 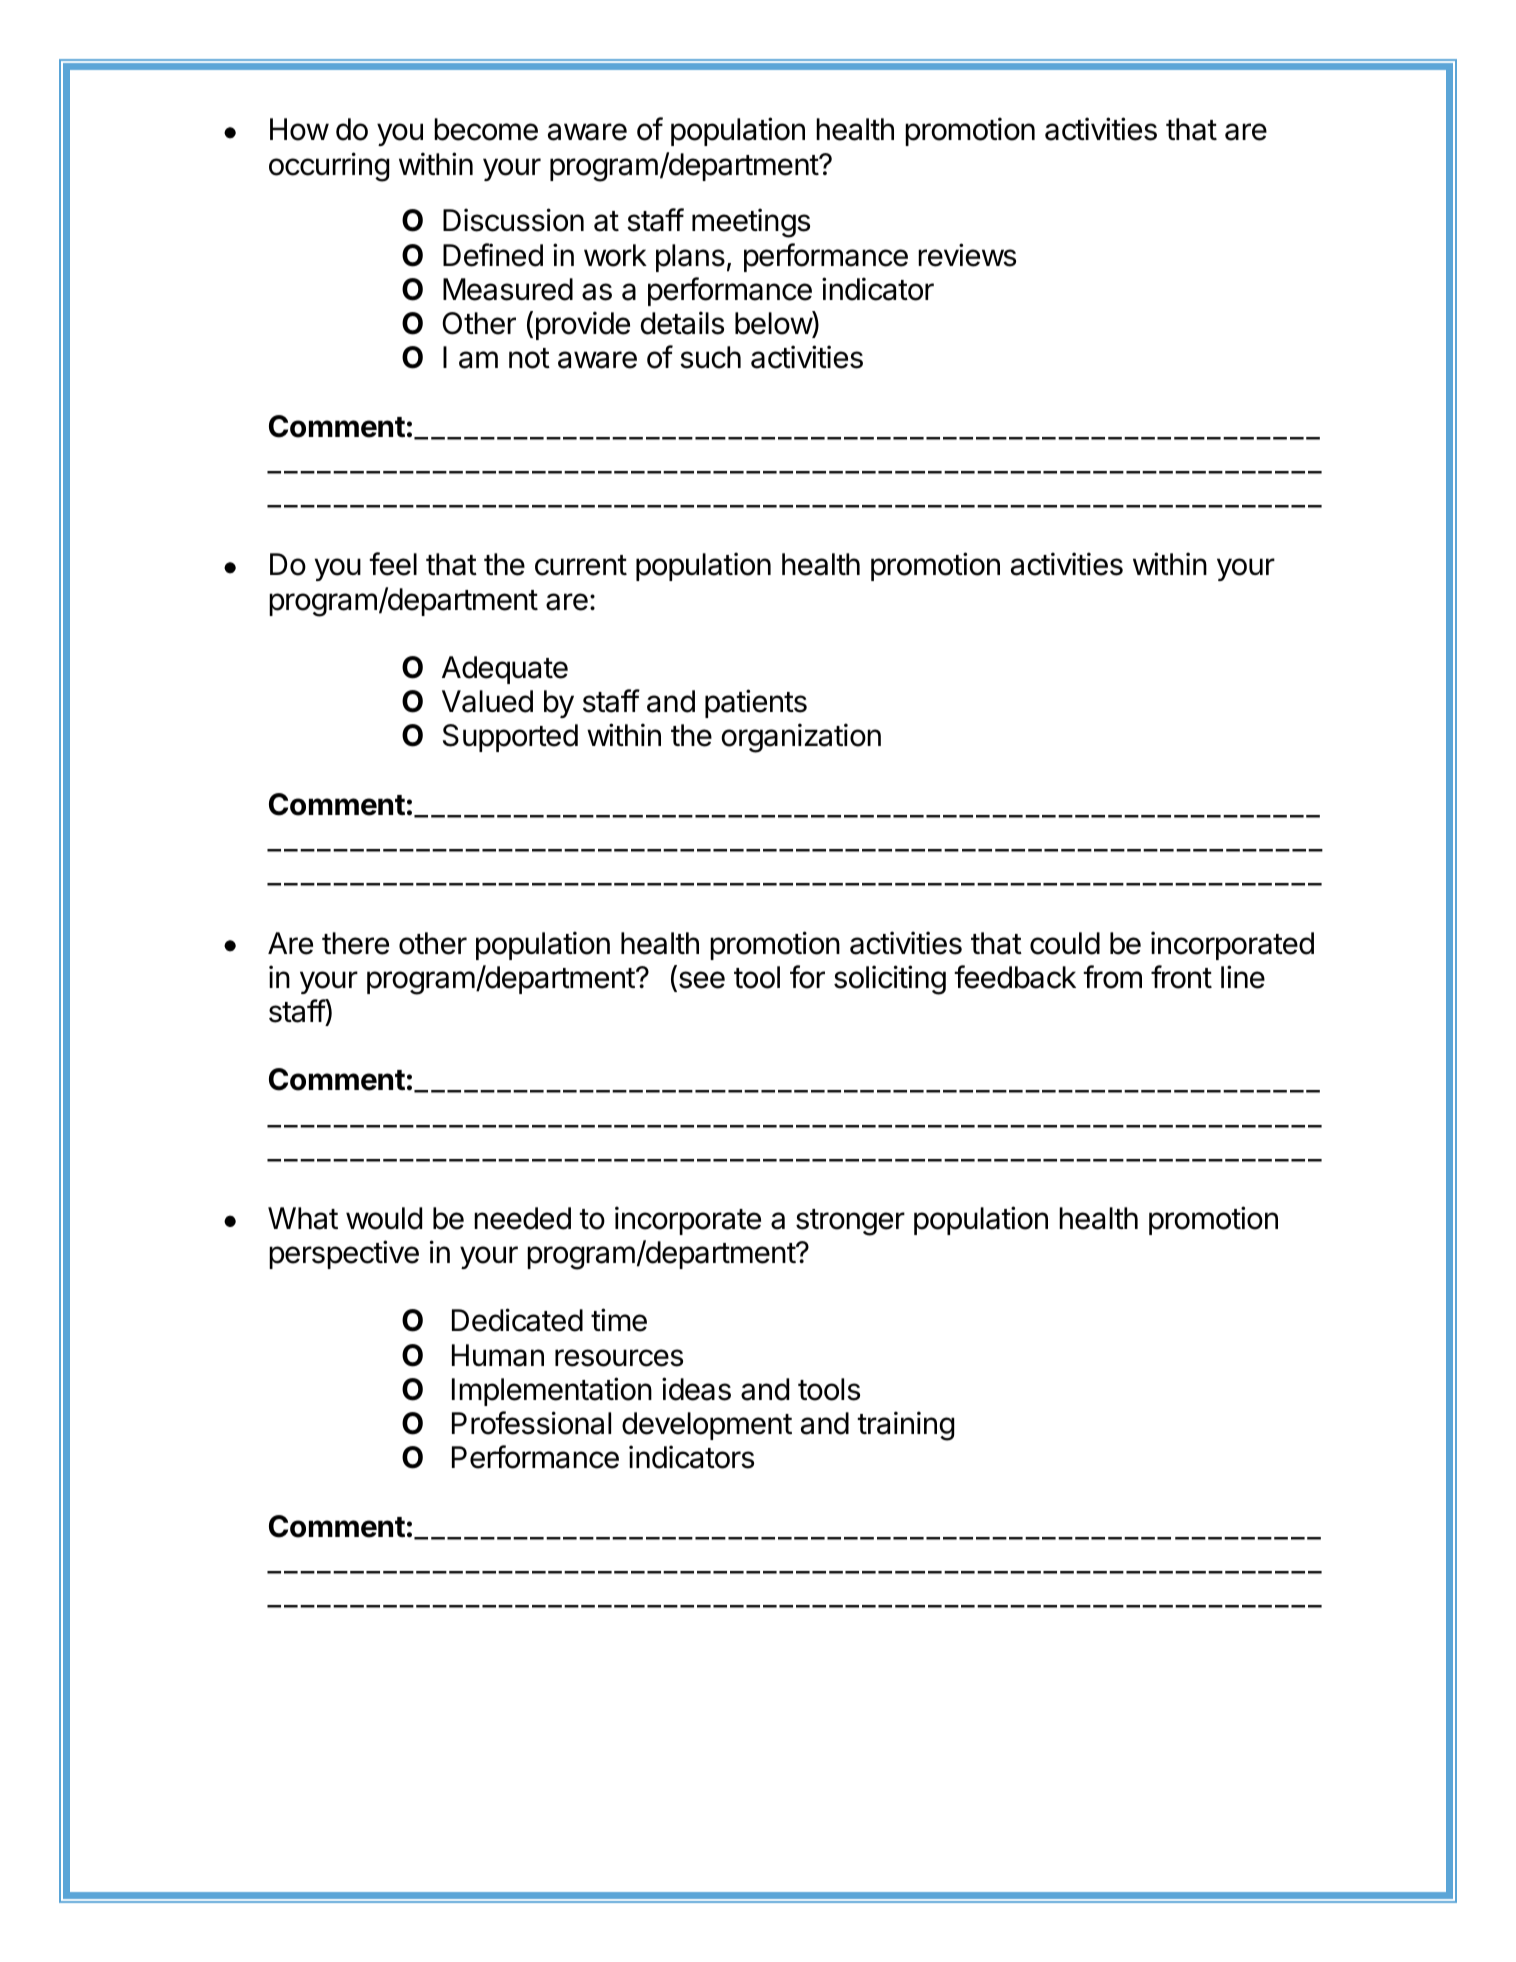 What do you see at coordinates (355, 943) in the document?
I see `there` at bounding box center [355, 943].
